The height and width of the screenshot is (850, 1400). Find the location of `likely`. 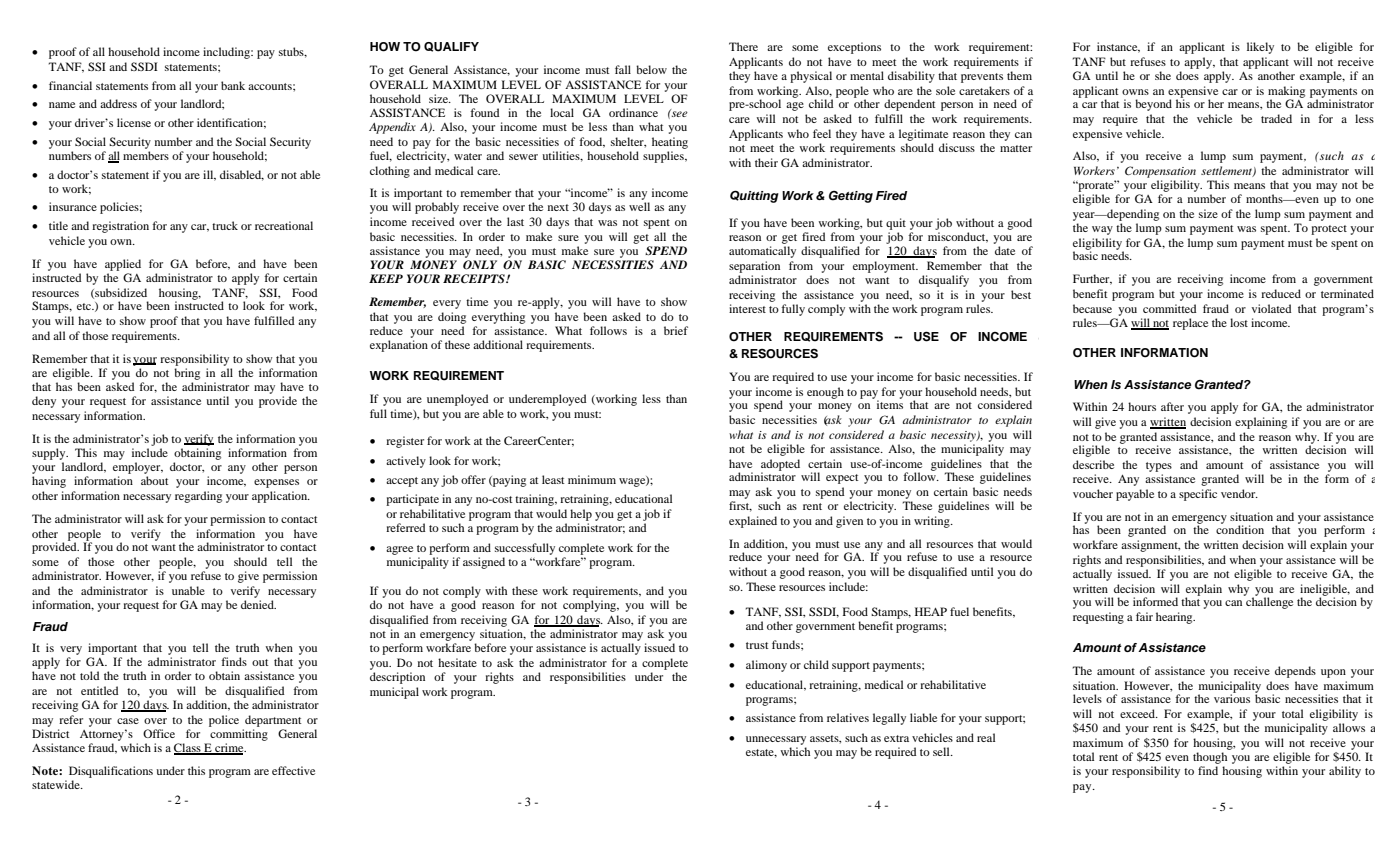

likely is located at coordinates (1260, 48).
